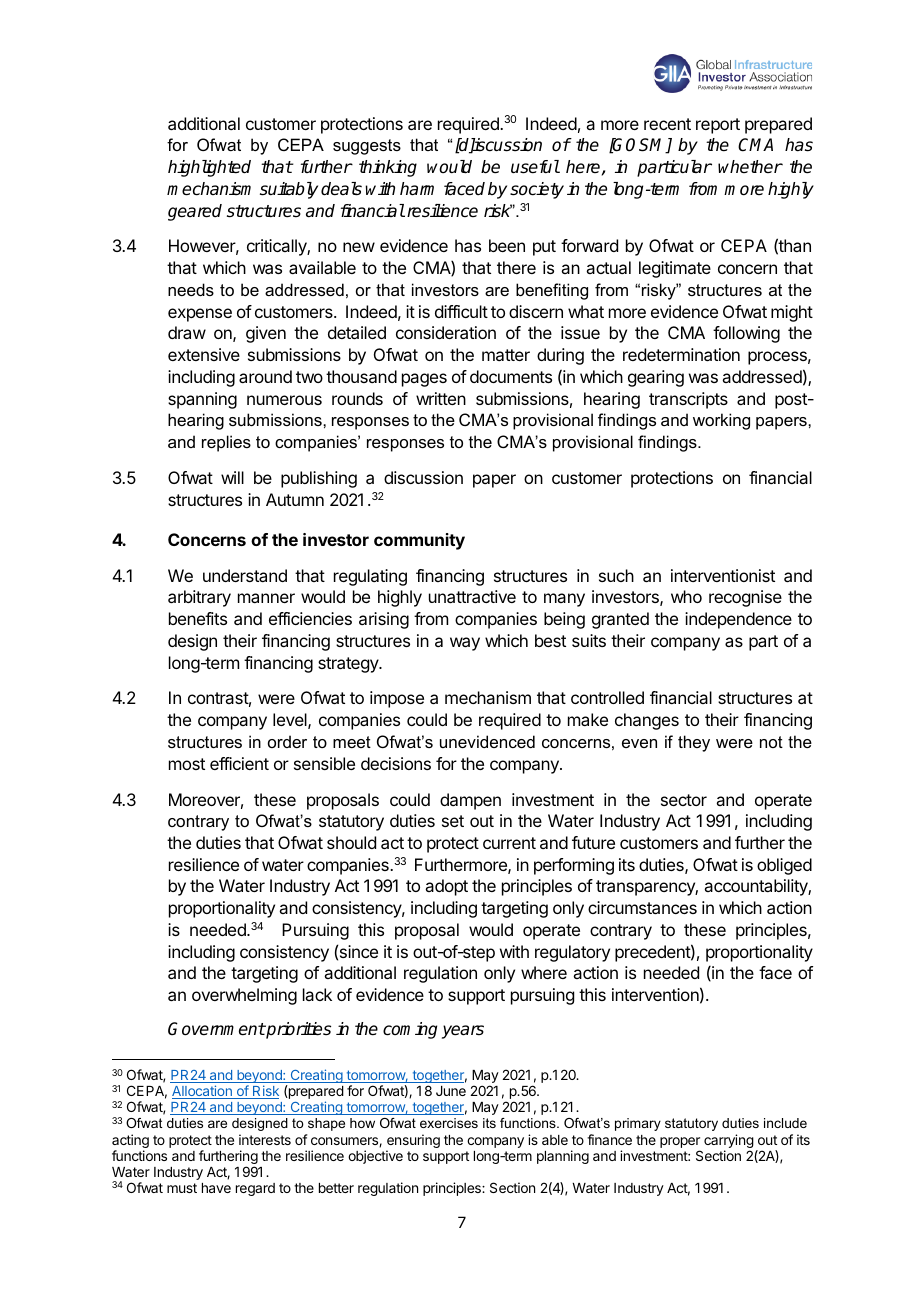  Describe the element at coordinates (738, 620) in the screenshot. I see `independence` at that location.
